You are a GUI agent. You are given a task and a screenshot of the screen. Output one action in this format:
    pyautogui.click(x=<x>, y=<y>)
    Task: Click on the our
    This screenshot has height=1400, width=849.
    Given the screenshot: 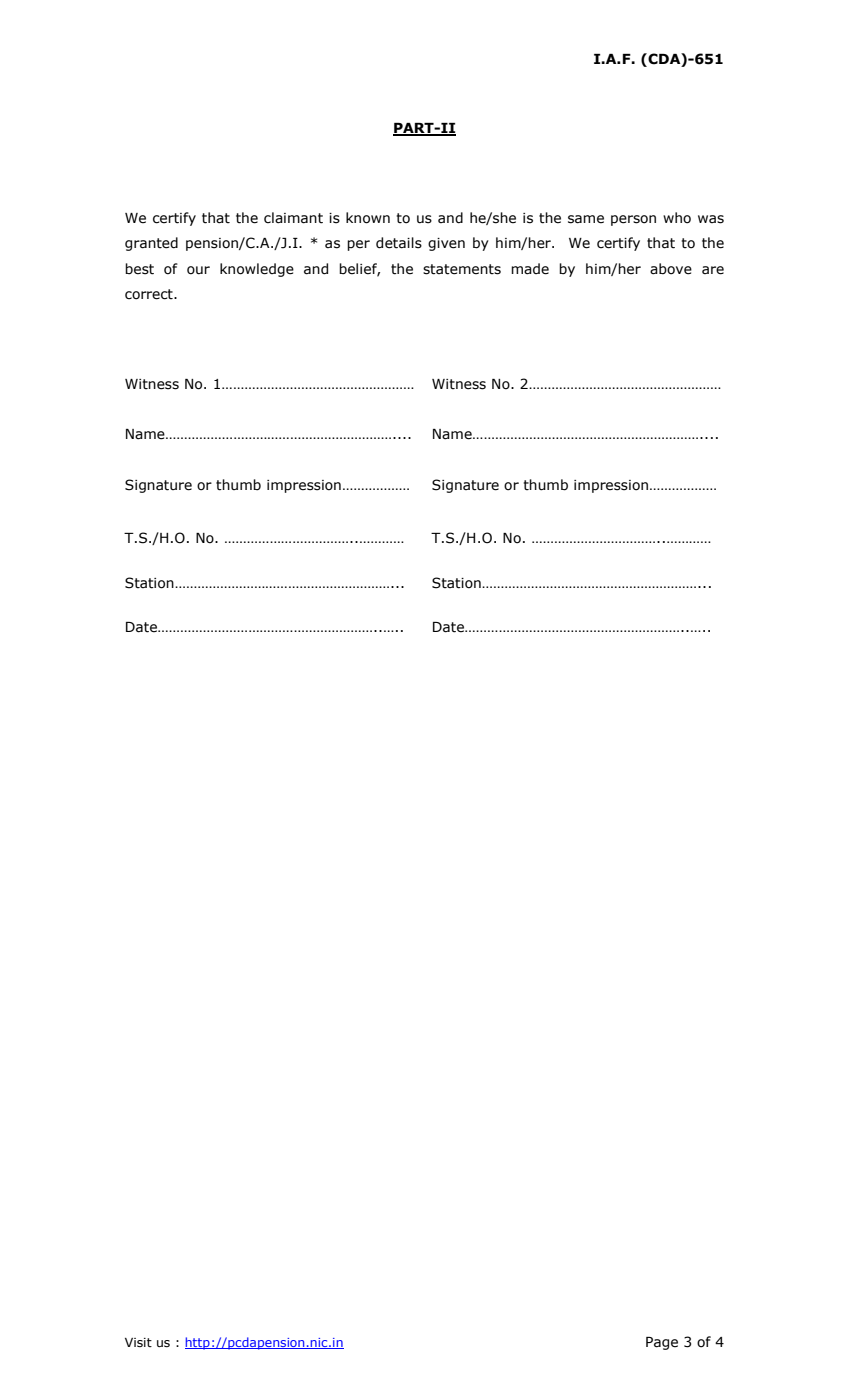 What is the action you would take?
    pyautogui.click(x=198, y=270)
